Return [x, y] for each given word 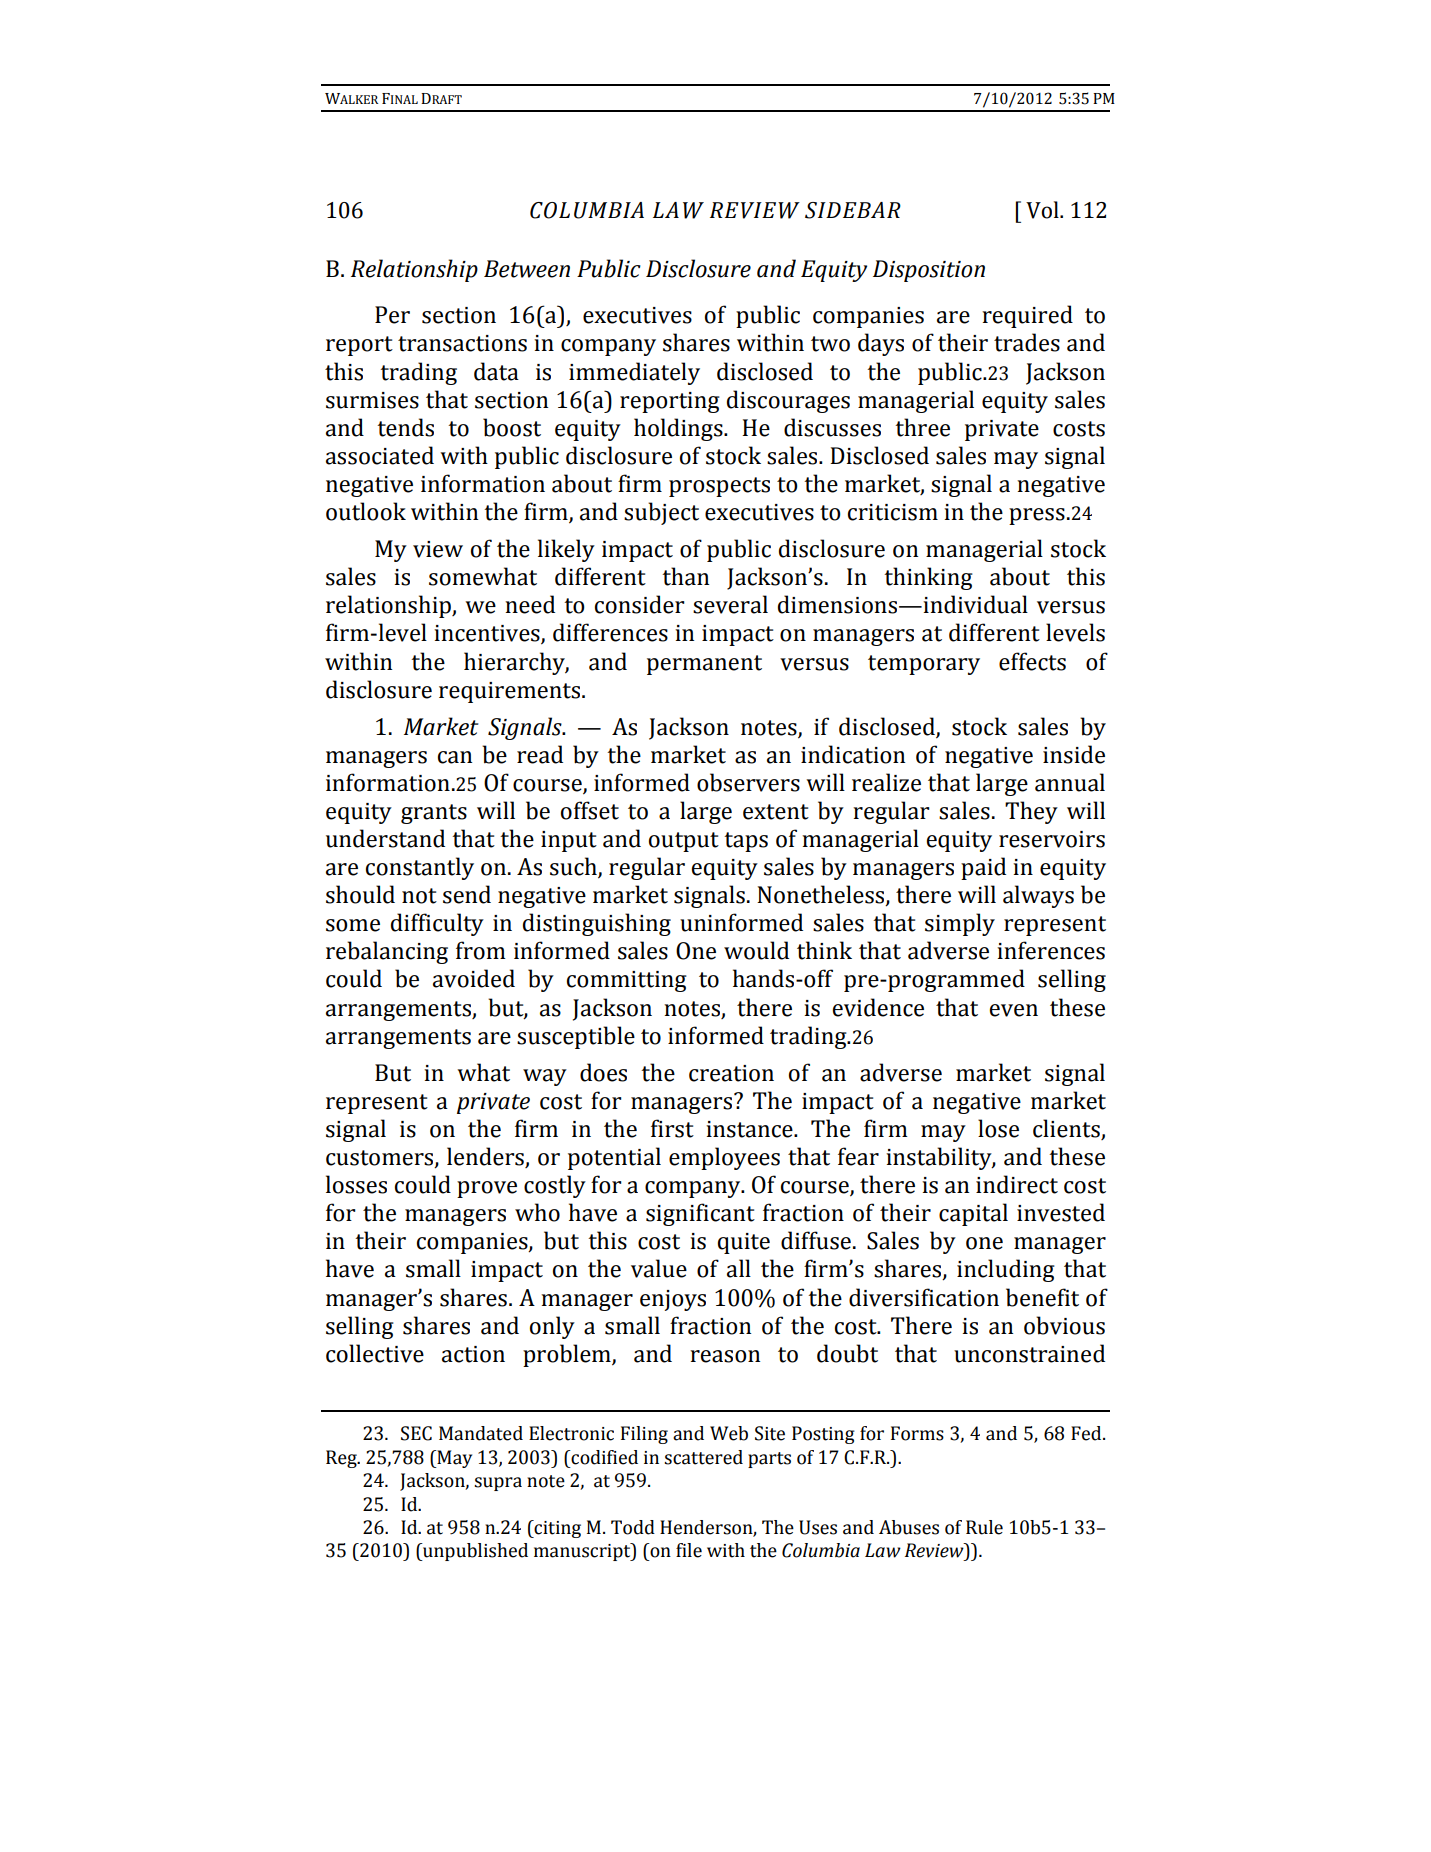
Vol [1043, 210]
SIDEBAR [853, 210]
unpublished [474, 1552]
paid [983, 868]
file [689, 1550]
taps [746, 842]
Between [527, 269]
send [467, 894]
